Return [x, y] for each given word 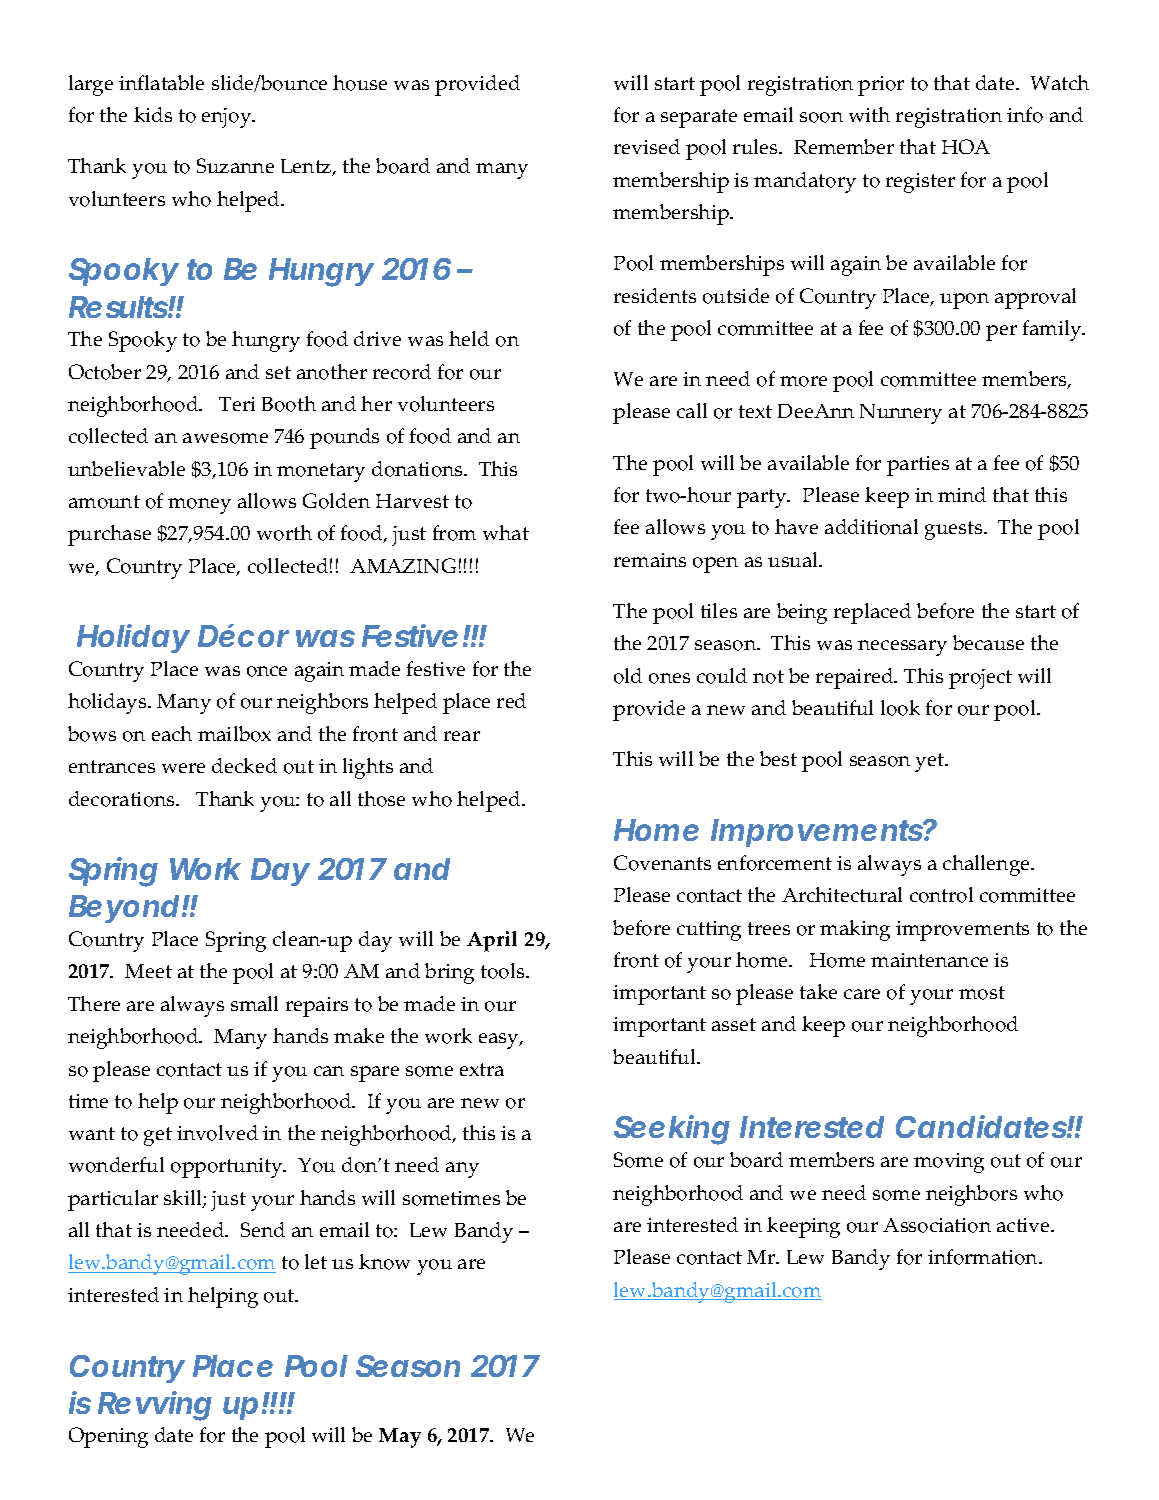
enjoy [228, 118]
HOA [966, 146]
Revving [155, 1406]
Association [937, 1225]
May [400, 1438]
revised [647, 146]
